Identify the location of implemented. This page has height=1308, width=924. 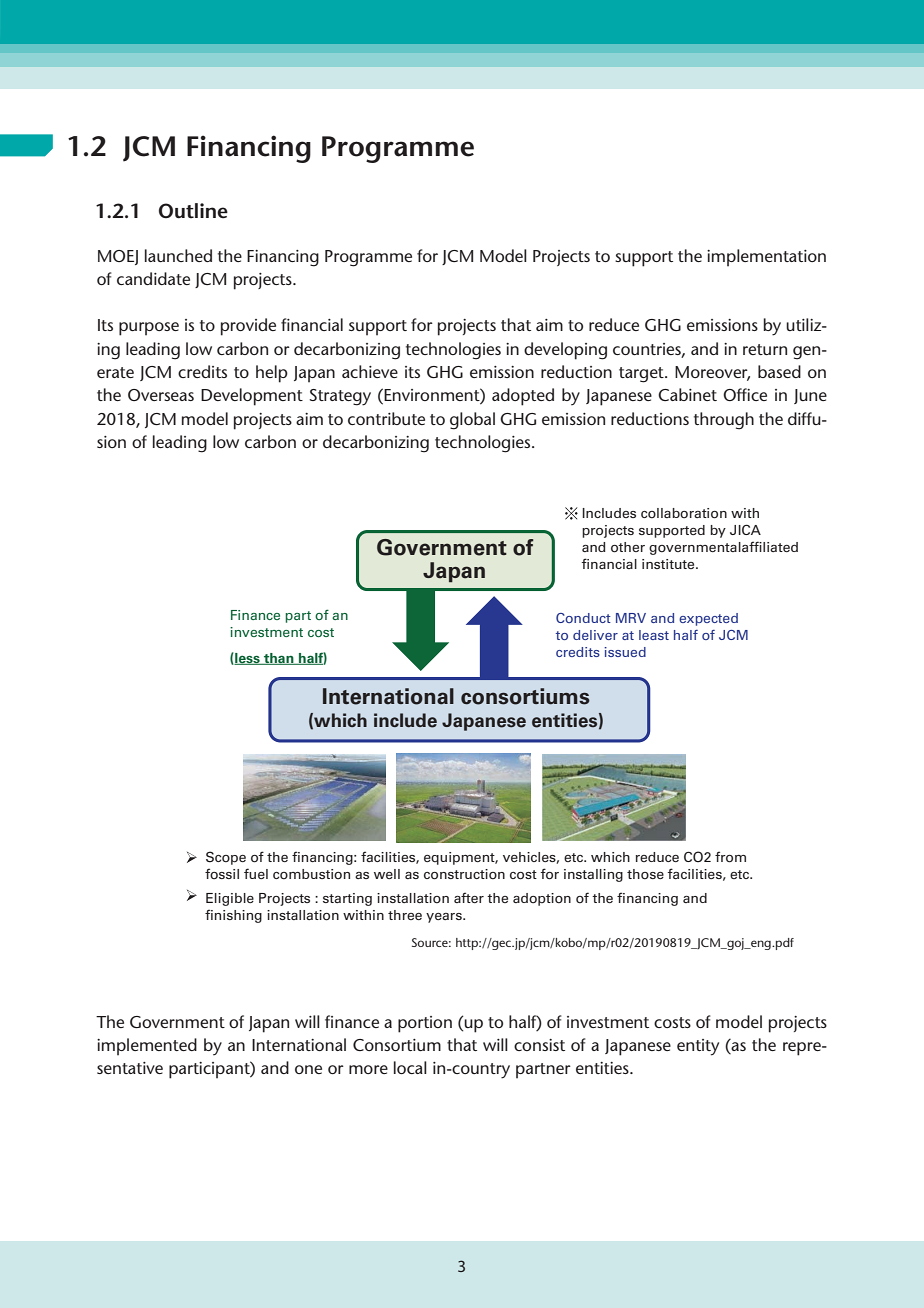
(147, 1047).
